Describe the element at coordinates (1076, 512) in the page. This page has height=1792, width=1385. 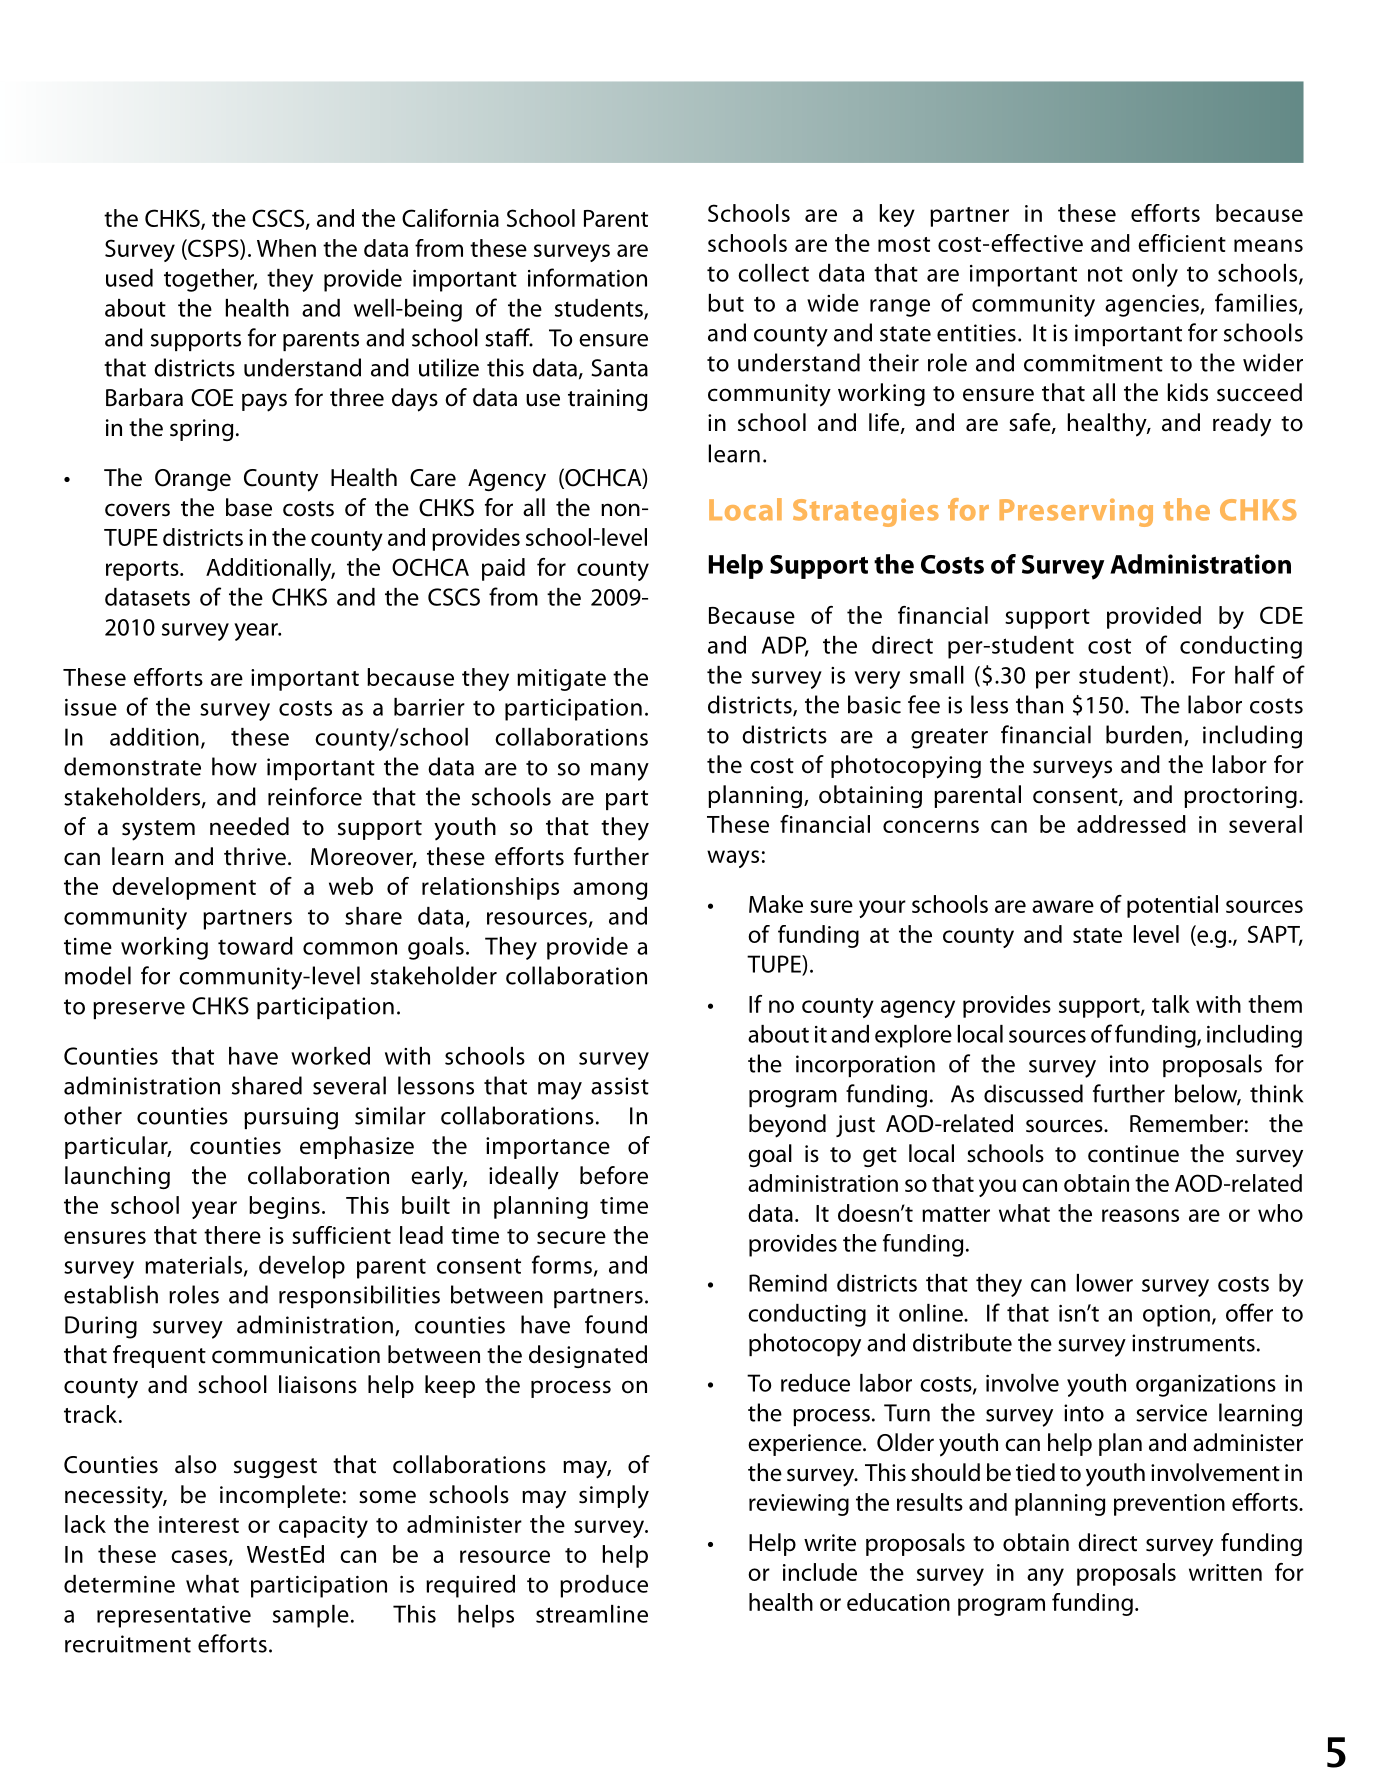
I see `Preserving` at that location.
